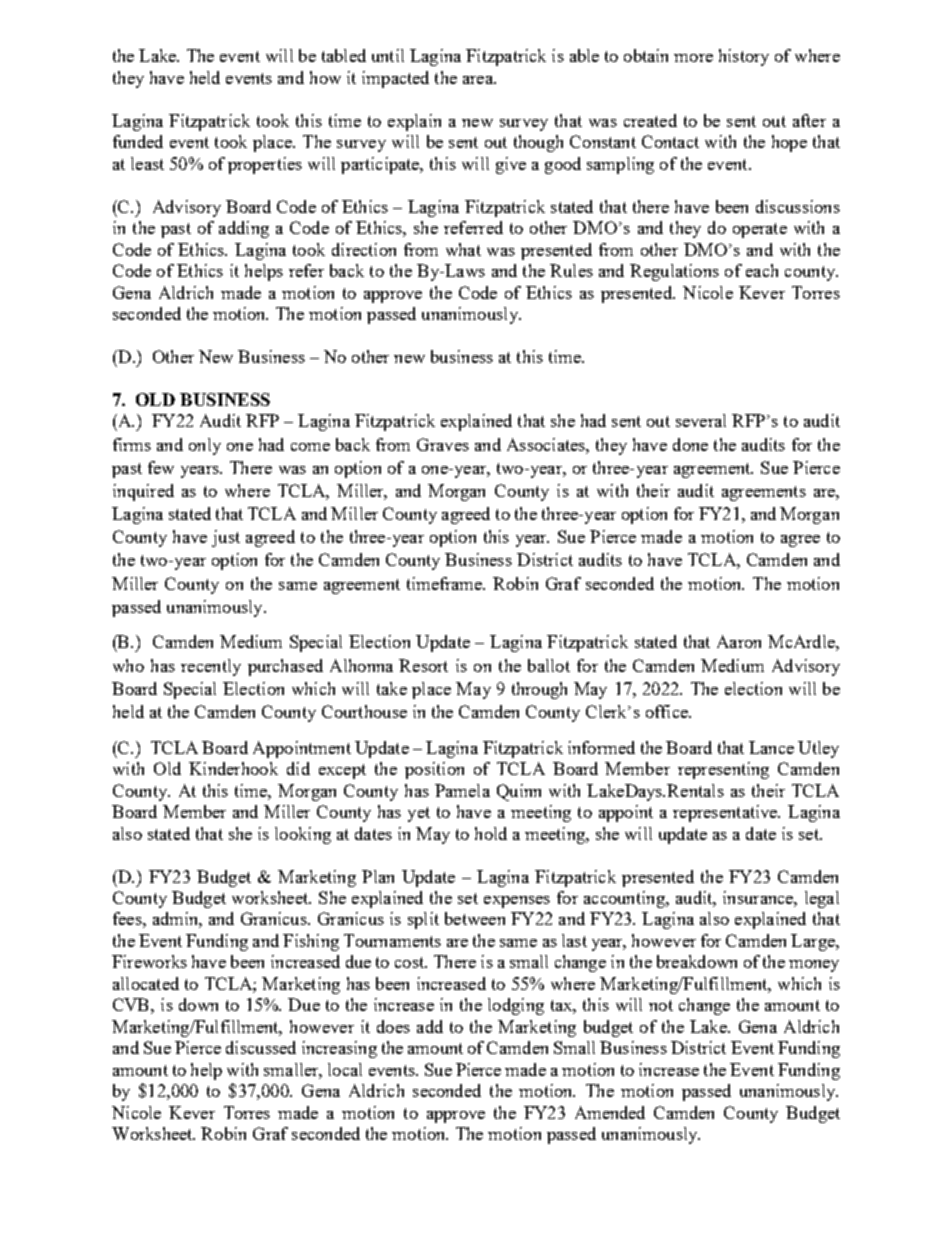  I want to click on Lance, so click(771, 747).
